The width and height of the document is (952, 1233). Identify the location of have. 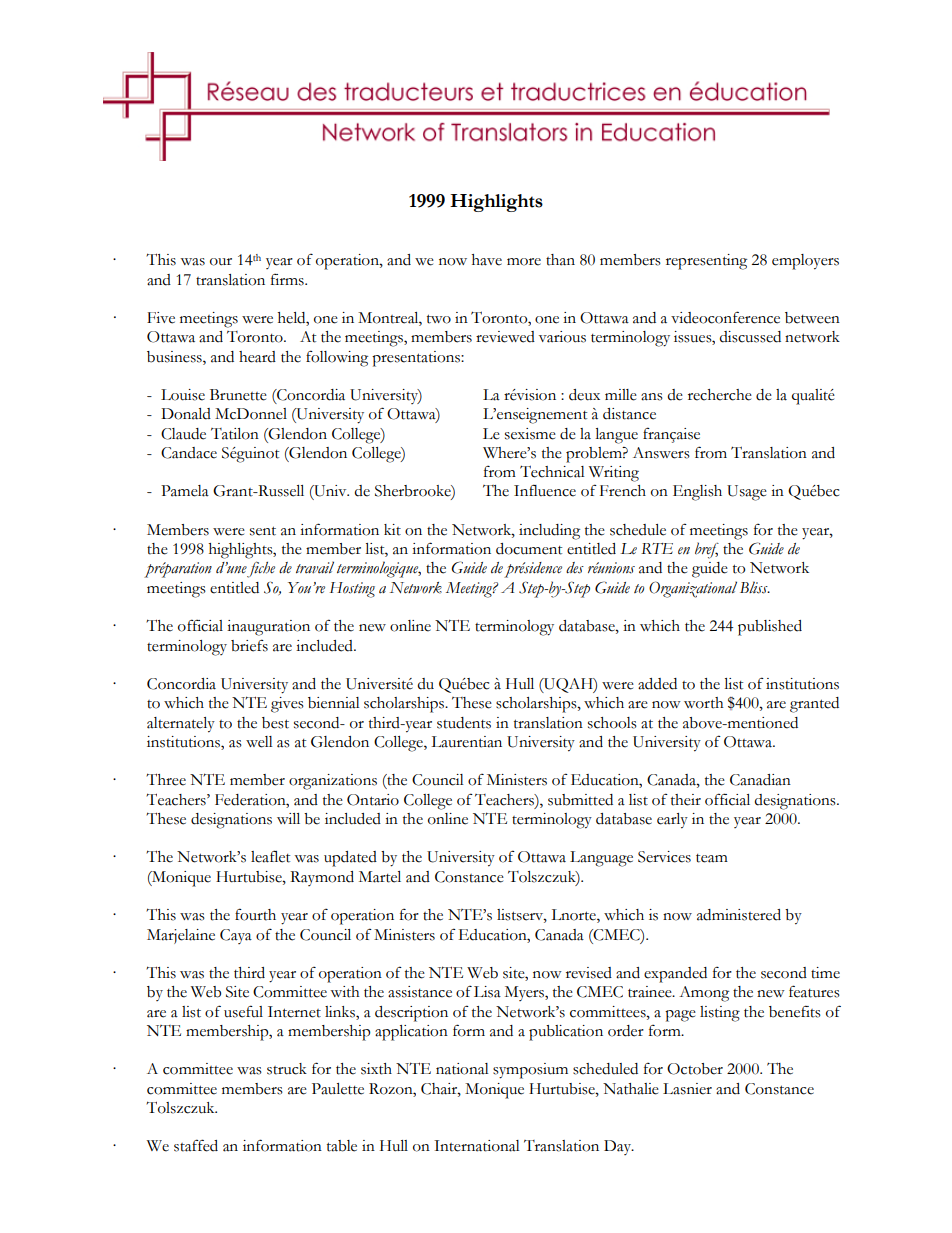
(487, 260).
